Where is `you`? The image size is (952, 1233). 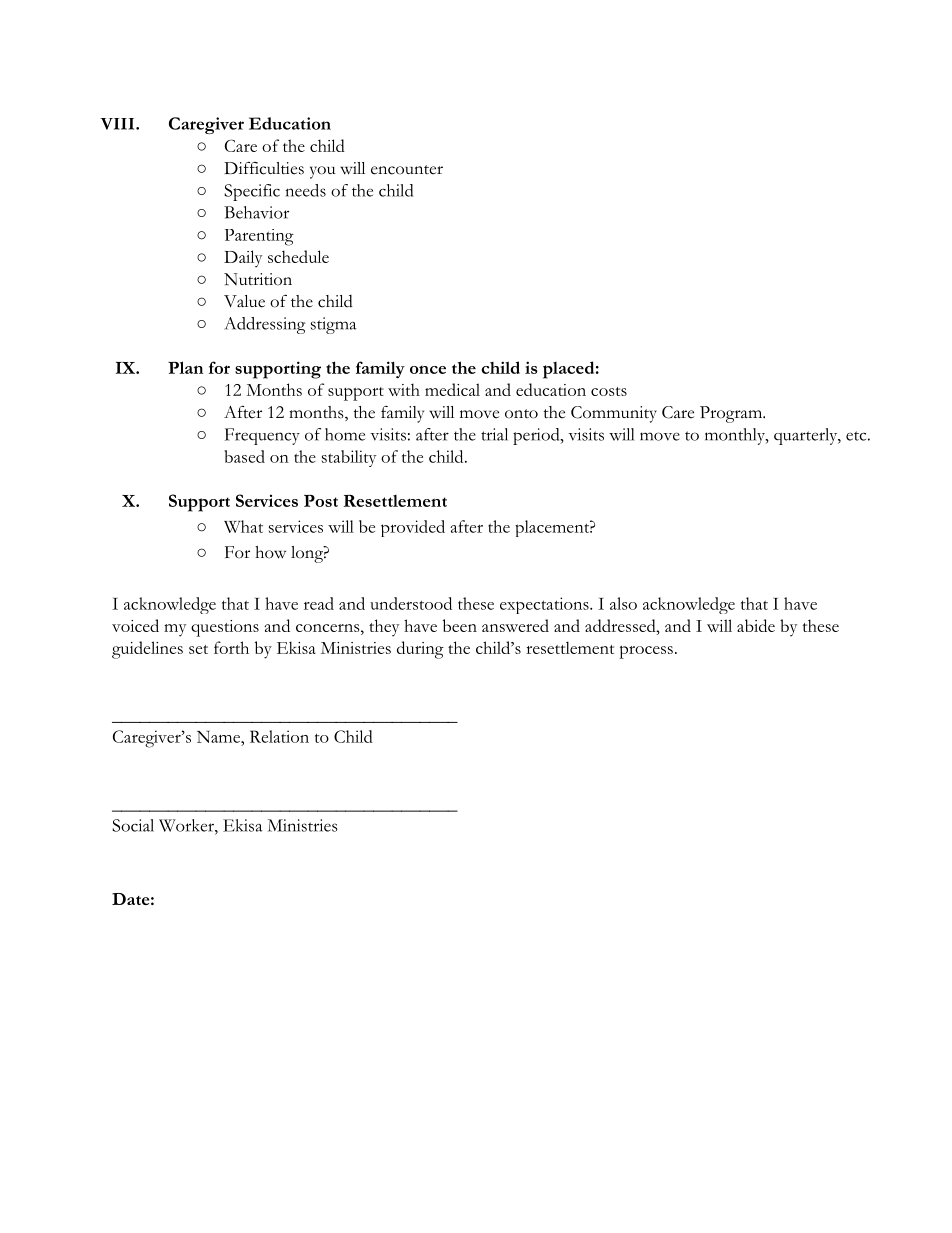 you is located at coordinates (322, 172).
